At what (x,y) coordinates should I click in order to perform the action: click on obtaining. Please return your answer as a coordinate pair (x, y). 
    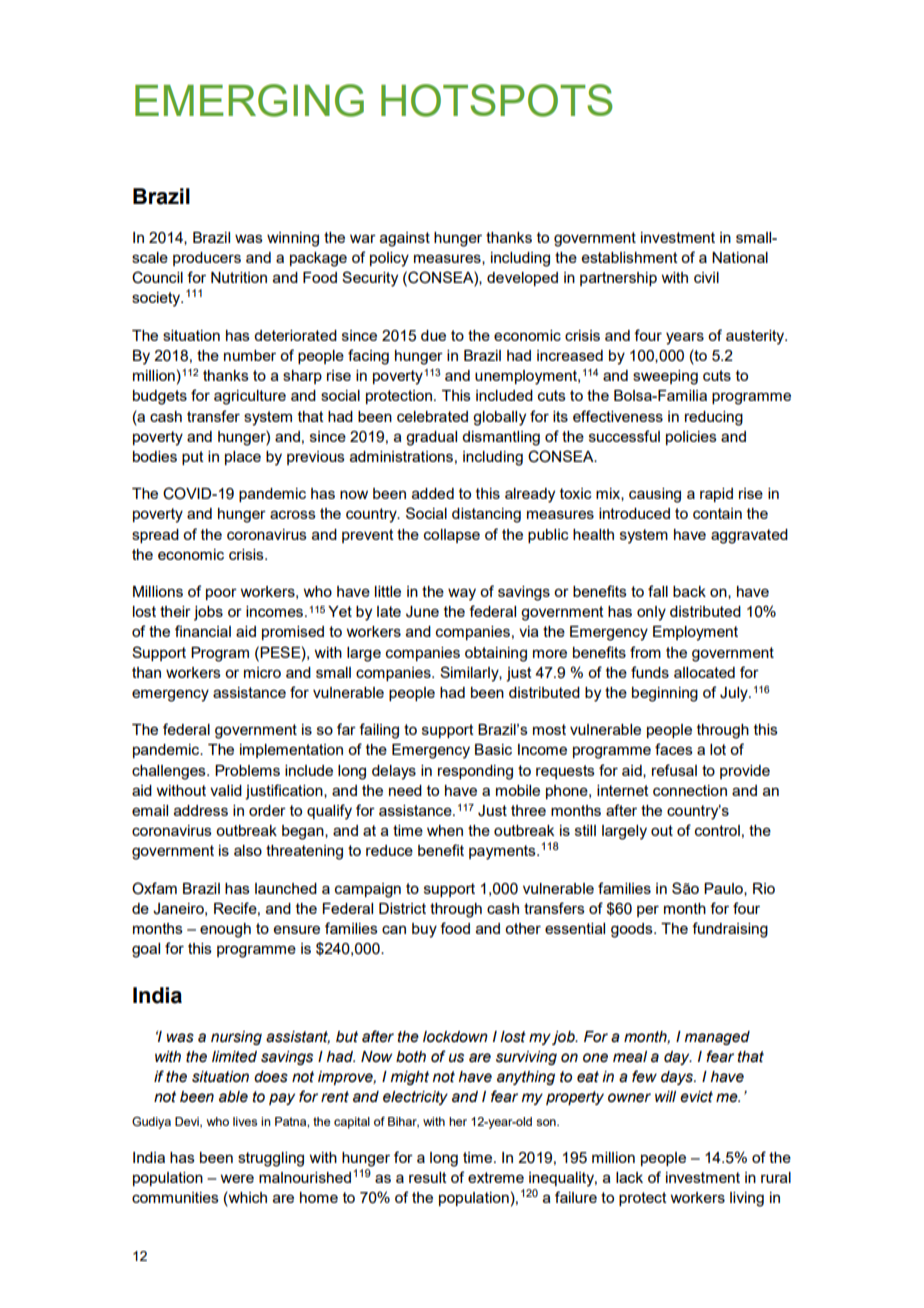
    Looking at the image, I should click on (496, 654).
